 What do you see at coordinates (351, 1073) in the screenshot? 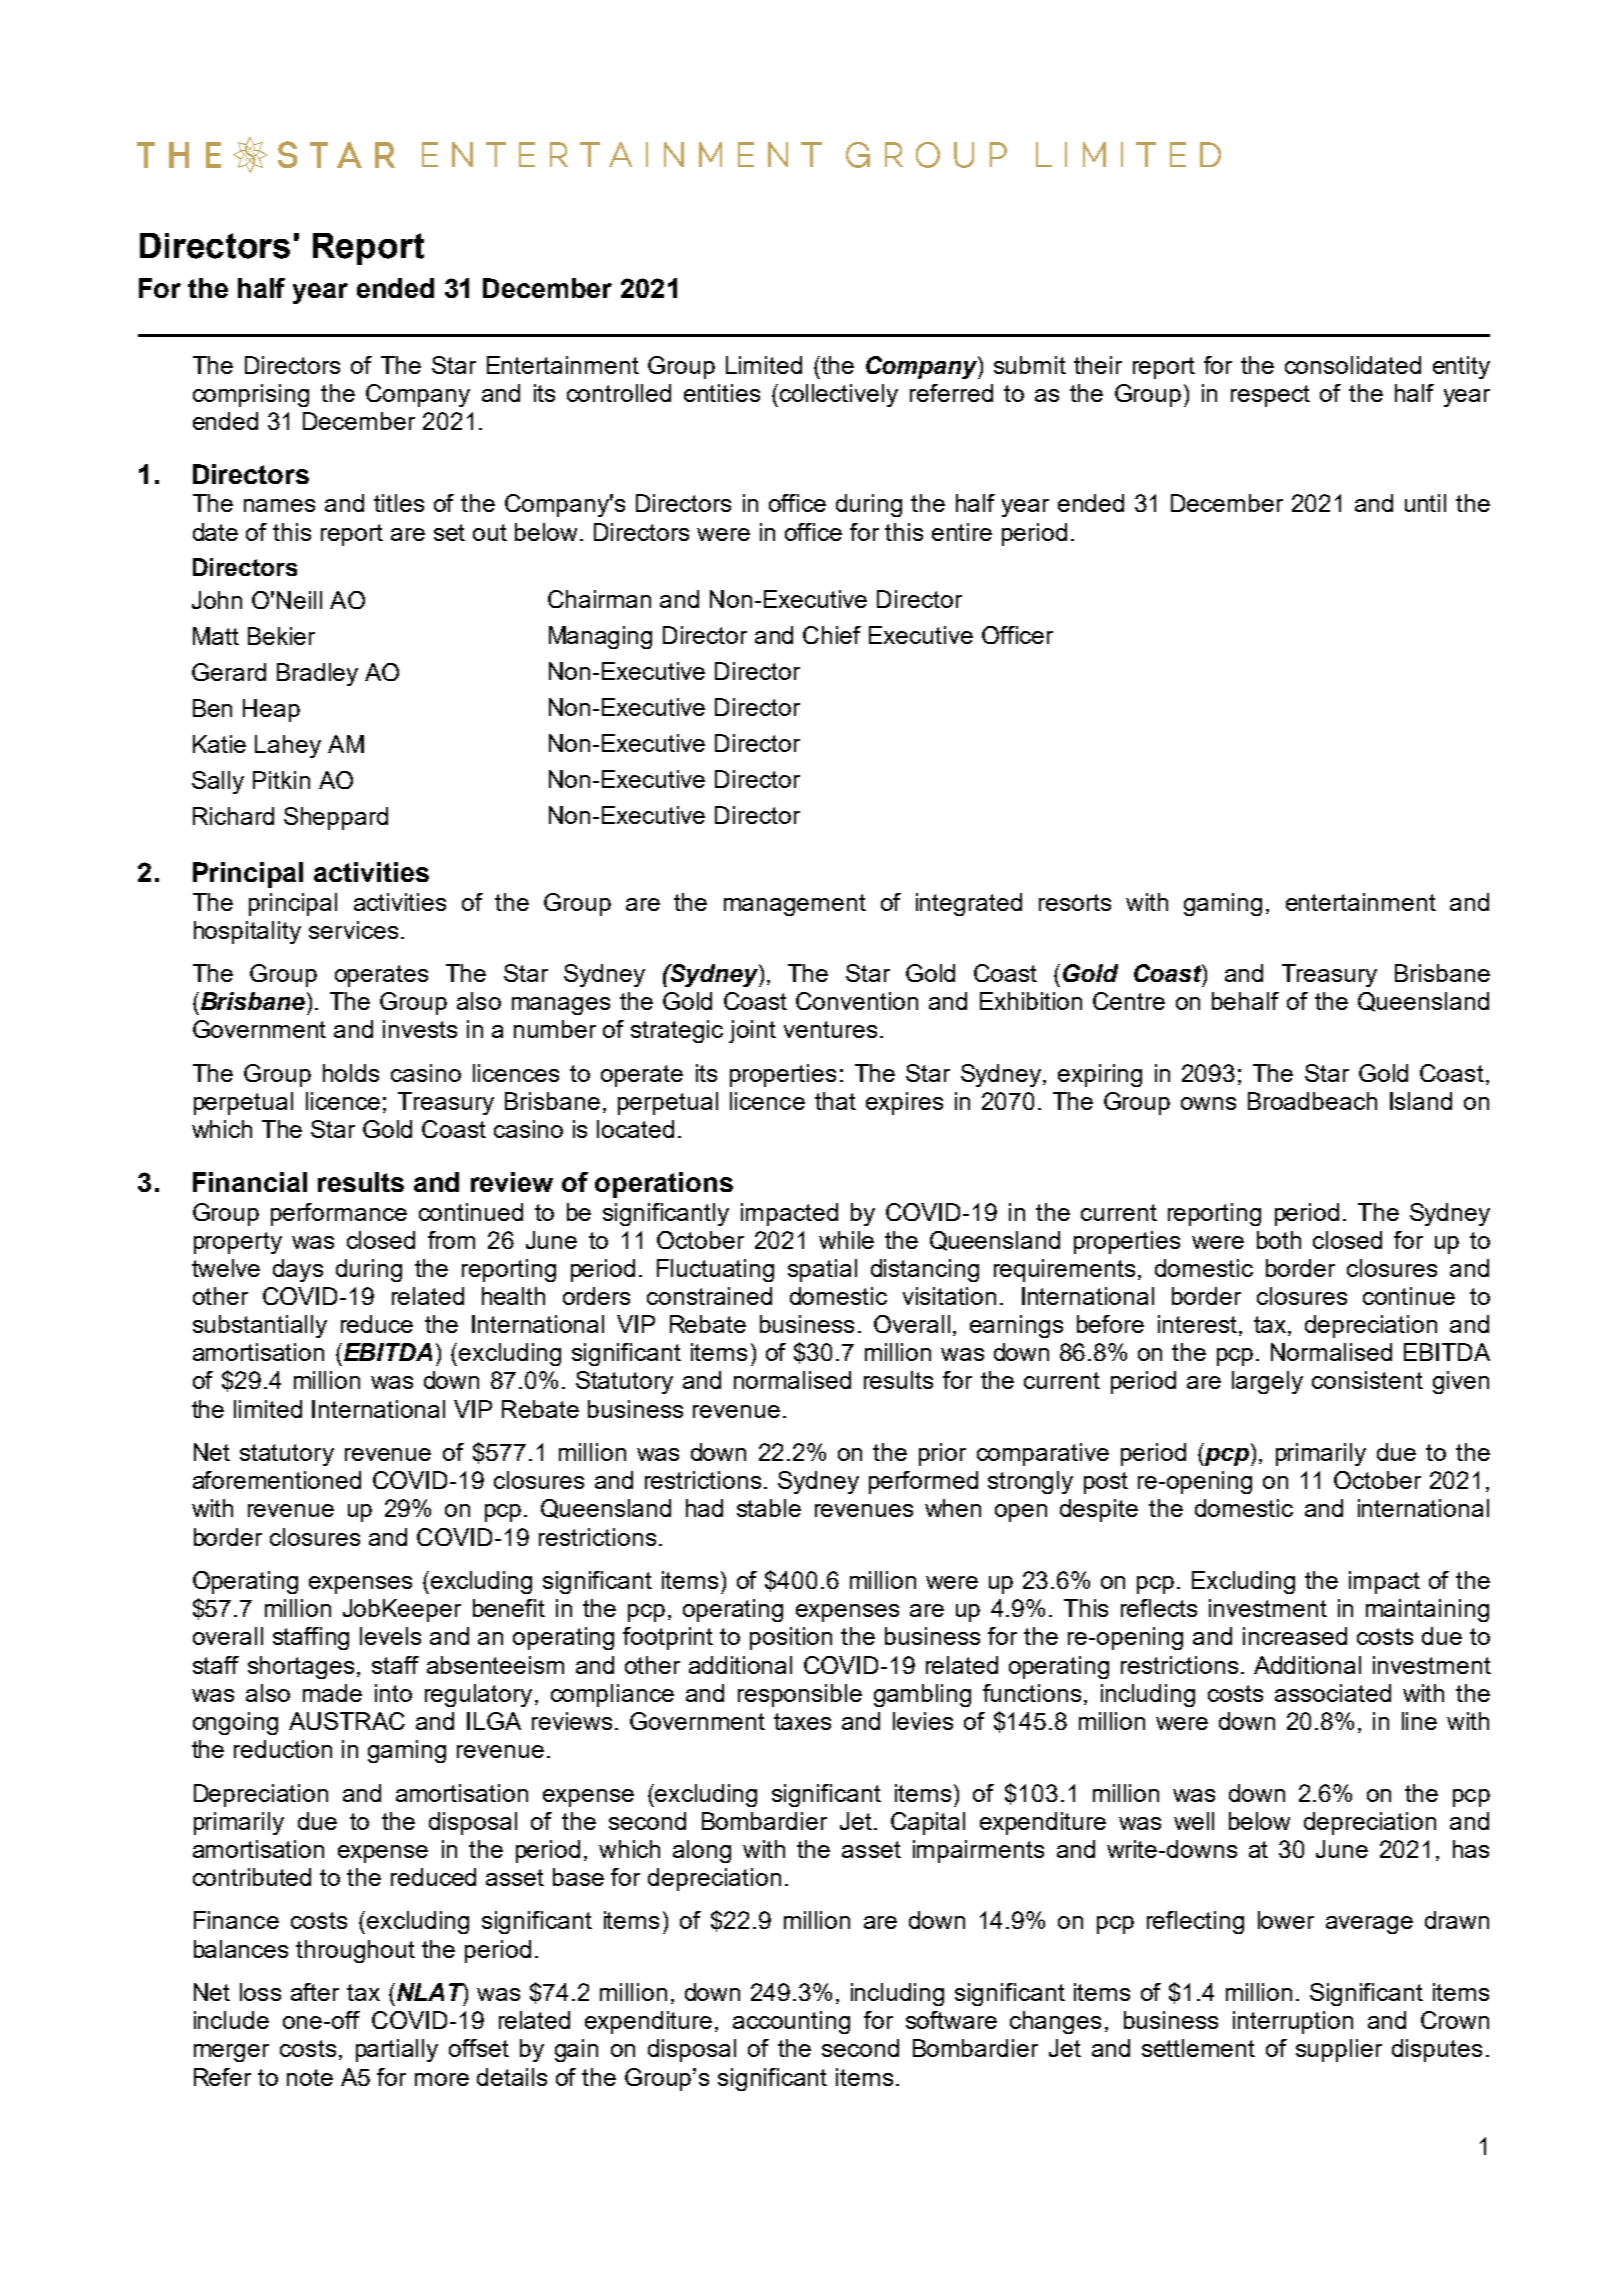
I see `holds` at bounding box center [351, 1073].
